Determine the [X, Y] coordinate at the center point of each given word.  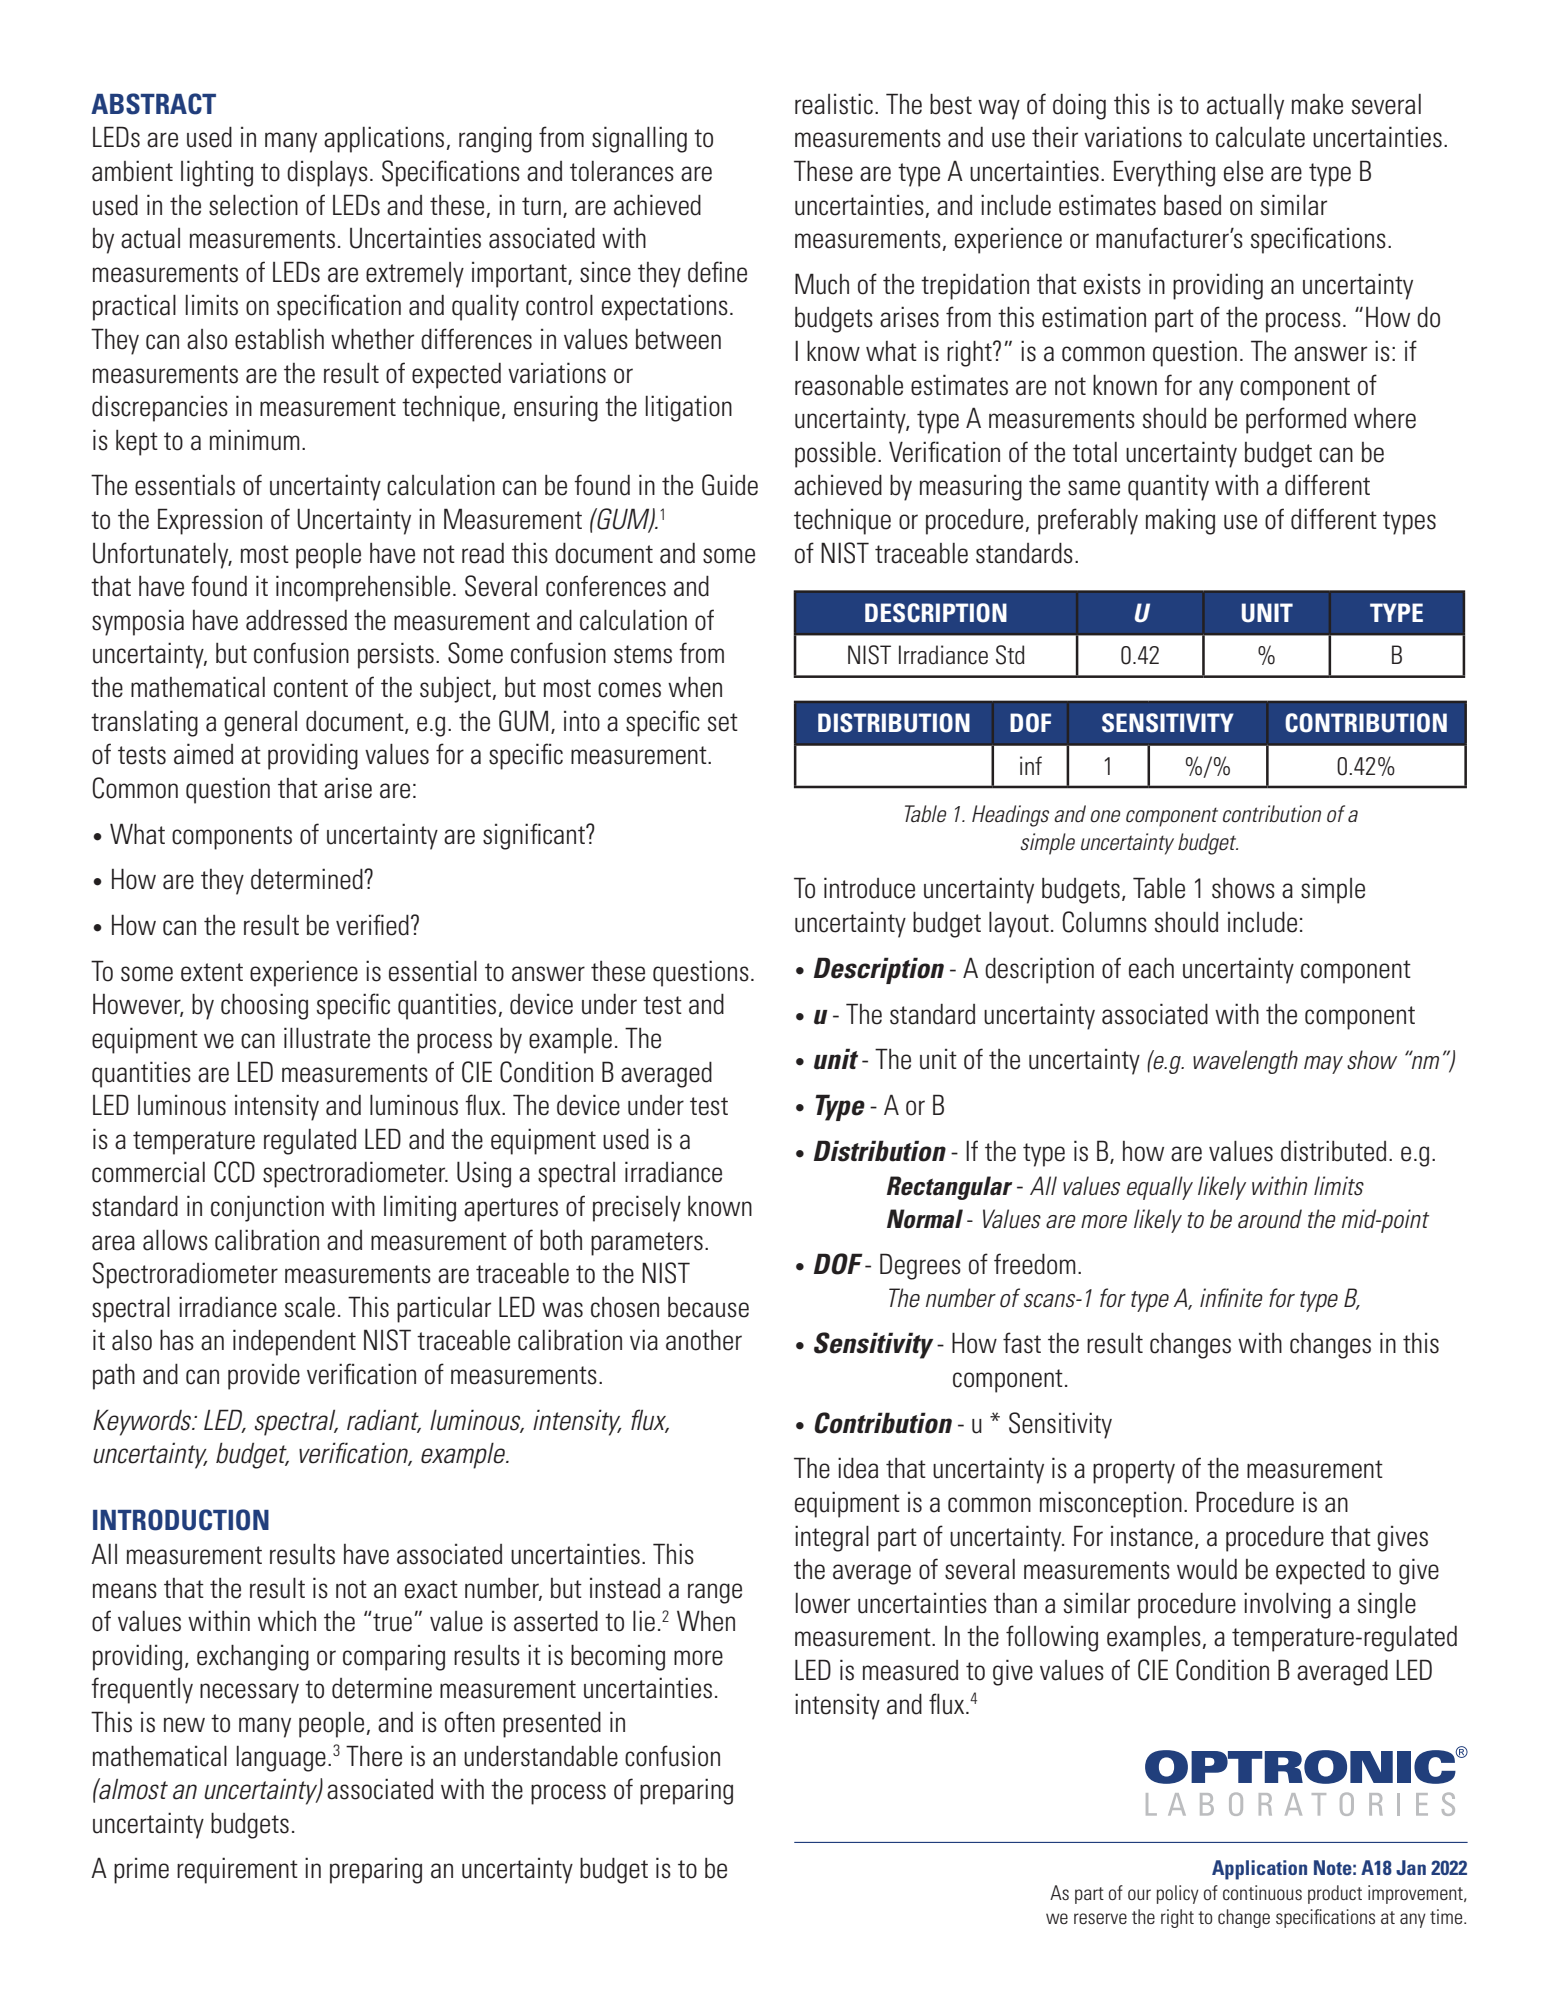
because [708, 1307]
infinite [1231, 1298]
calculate [1260, 137]
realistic [834, 104]
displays [327, 173]
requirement [237, 1870]
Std [1010, 655]
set [723, 722]
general [260, 724]
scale [310, 1307]
